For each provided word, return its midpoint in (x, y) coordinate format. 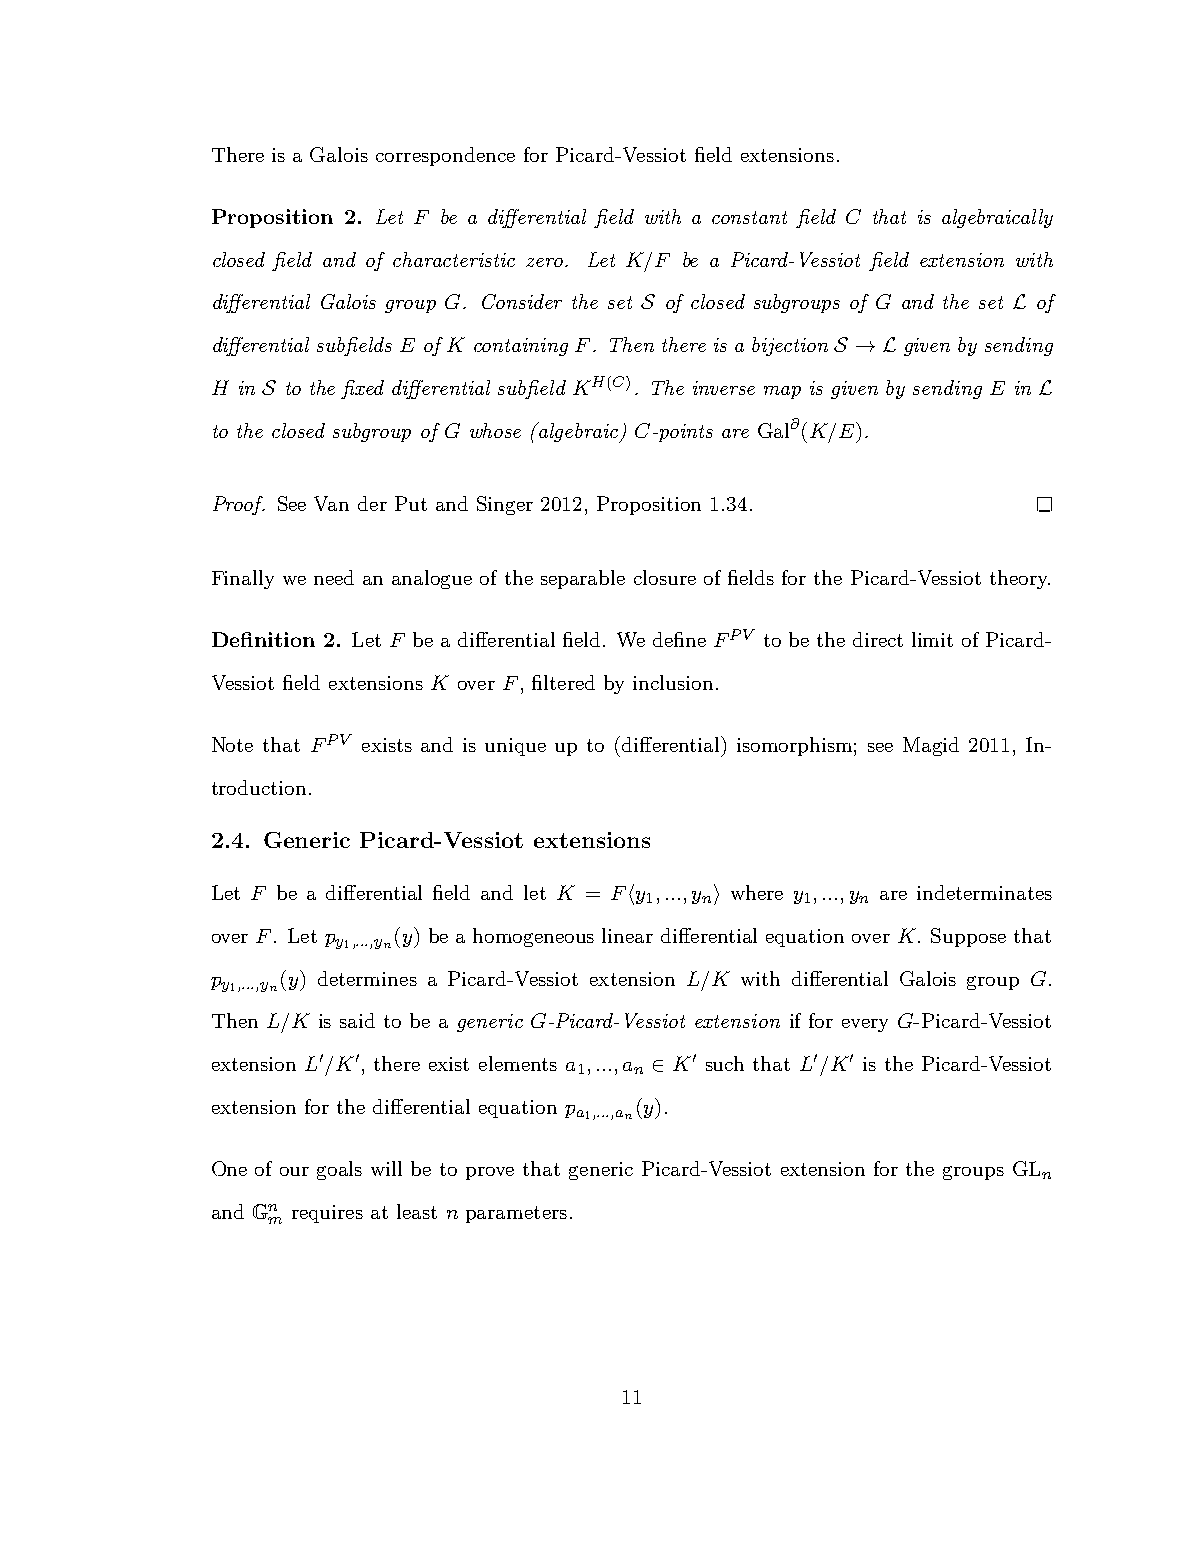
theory (1020, 579)
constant (749, 217)
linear (627, 935)
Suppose (968, 937)
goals (339, 1170)
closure (665, 577)
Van (331, 503)
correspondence (445, 156)
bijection (790, 346)
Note (232, 744)
